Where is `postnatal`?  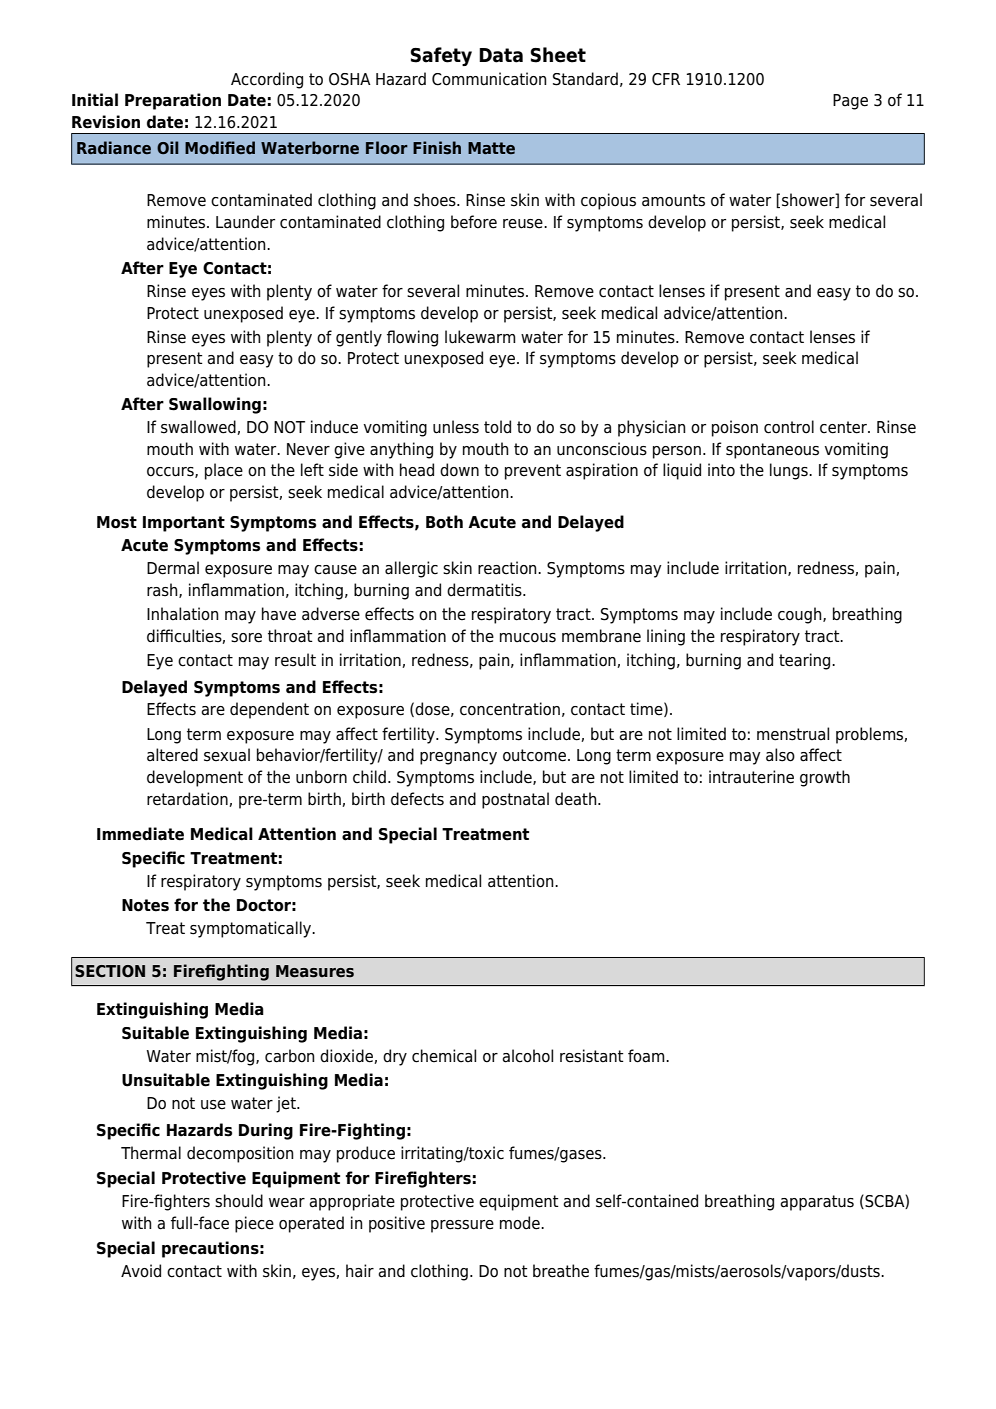 postnatal is located at coordinates (515, 800).
